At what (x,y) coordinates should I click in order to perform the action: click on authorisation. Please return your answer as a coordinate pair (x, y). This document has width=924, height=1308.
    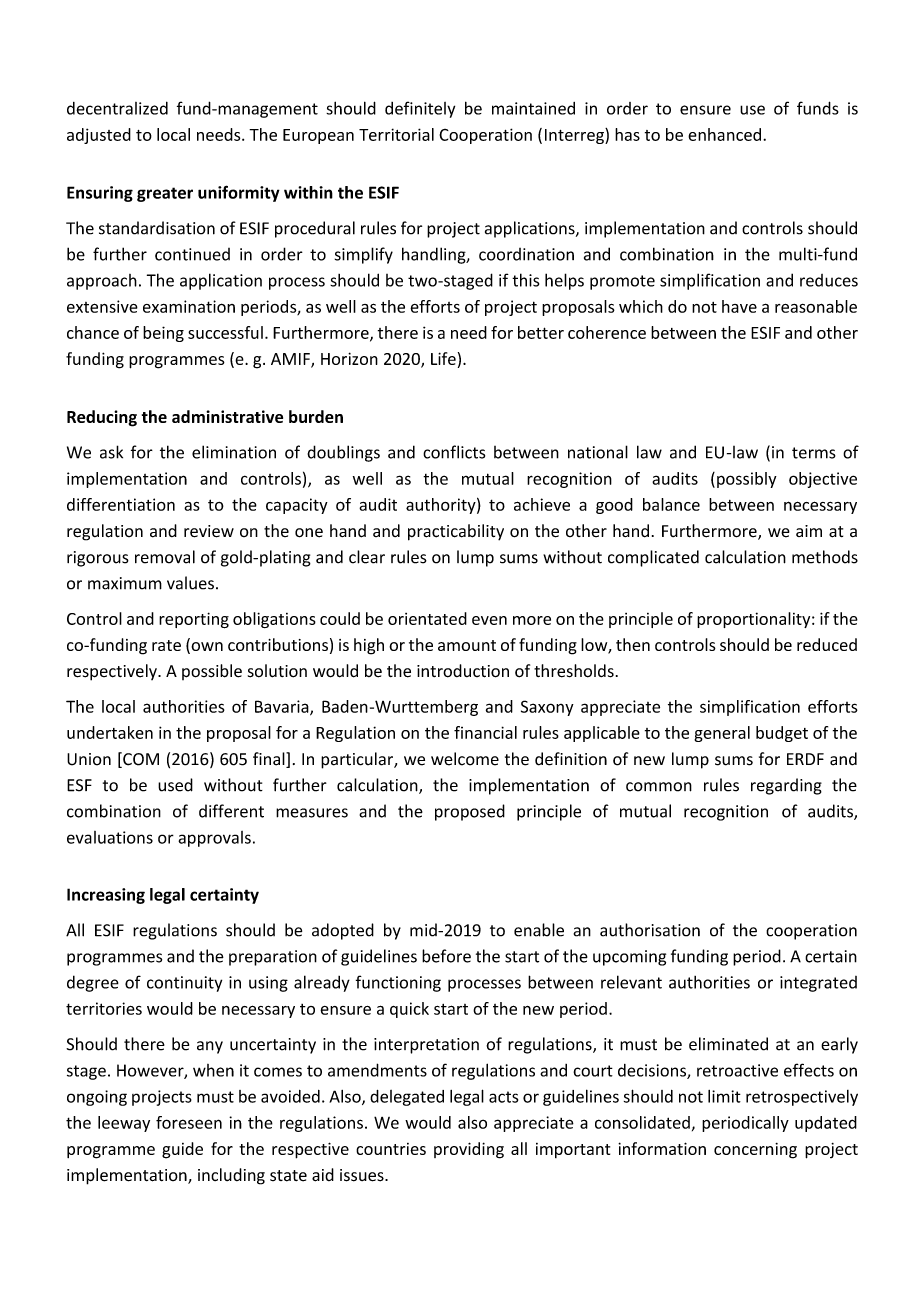
    Looking at the image, I should click on (650, 930).
